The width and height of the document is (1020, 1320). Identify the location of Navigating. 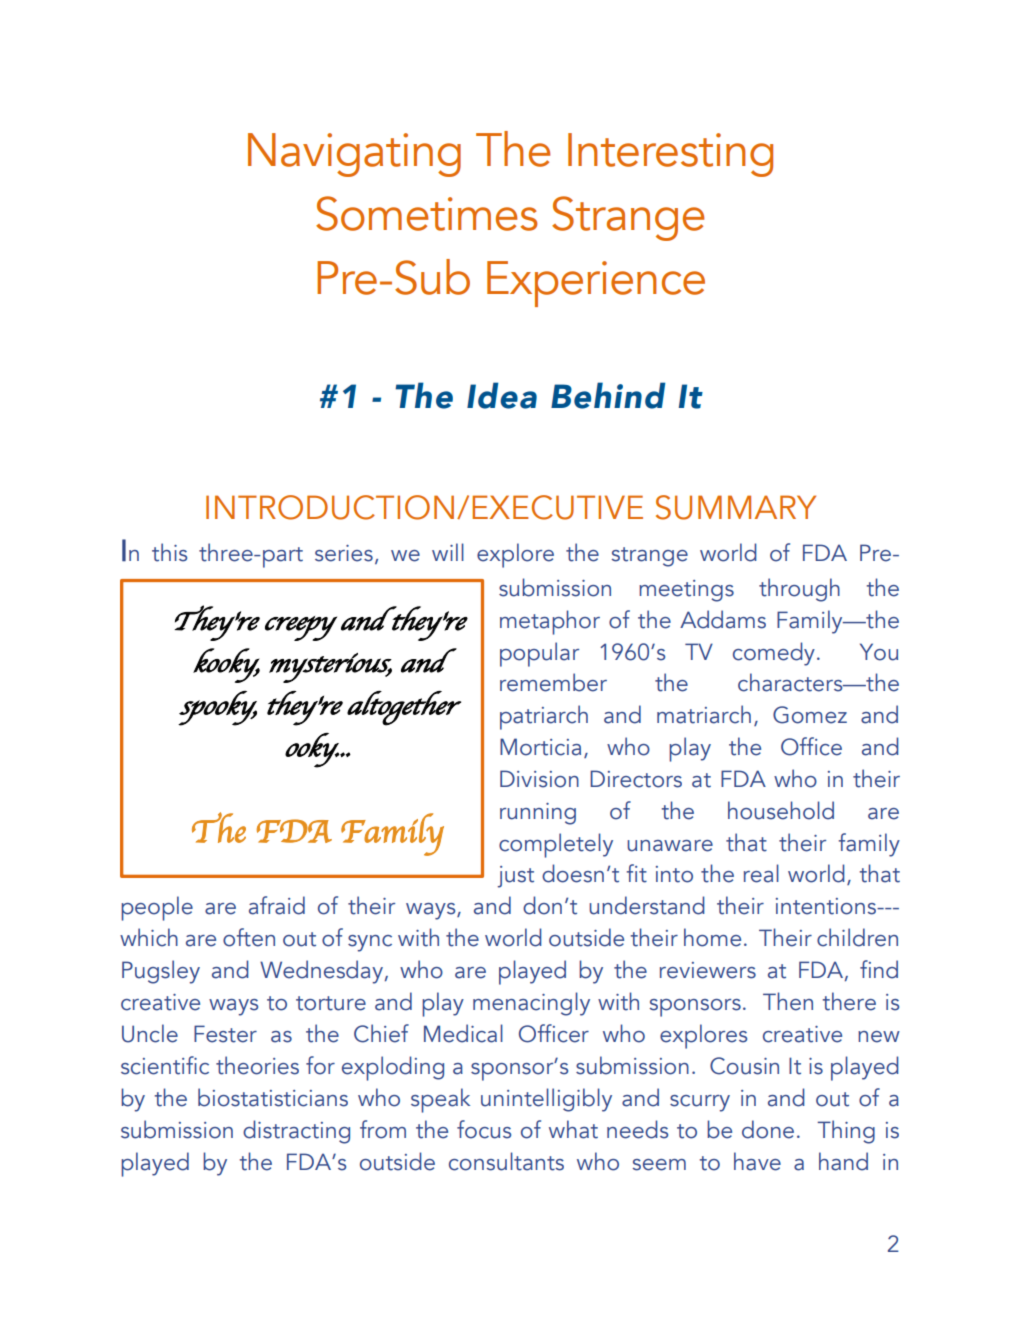
(354, 155).
